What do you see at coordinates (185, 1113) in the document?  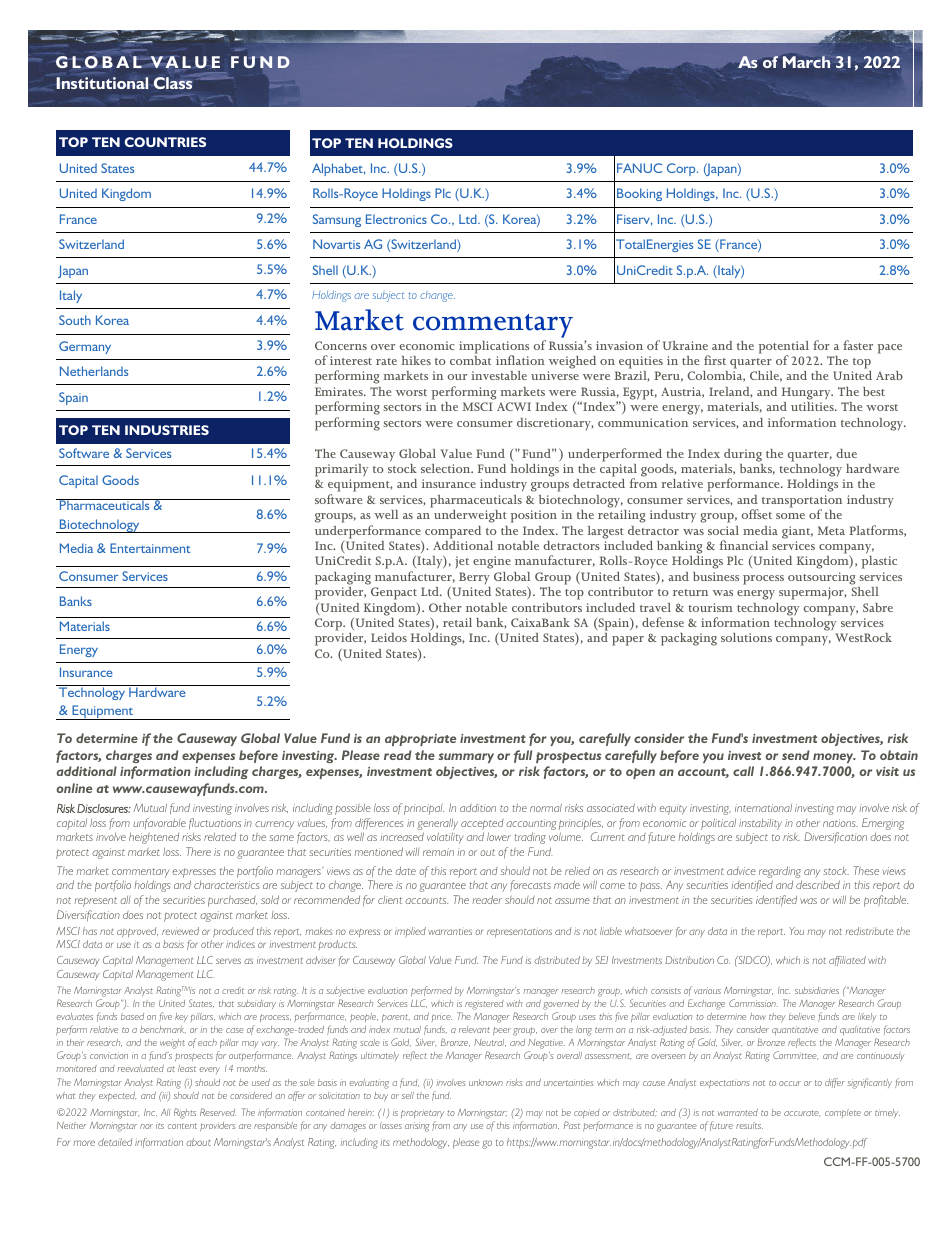 I see `Rights` at bounding box center [185, 1113].
